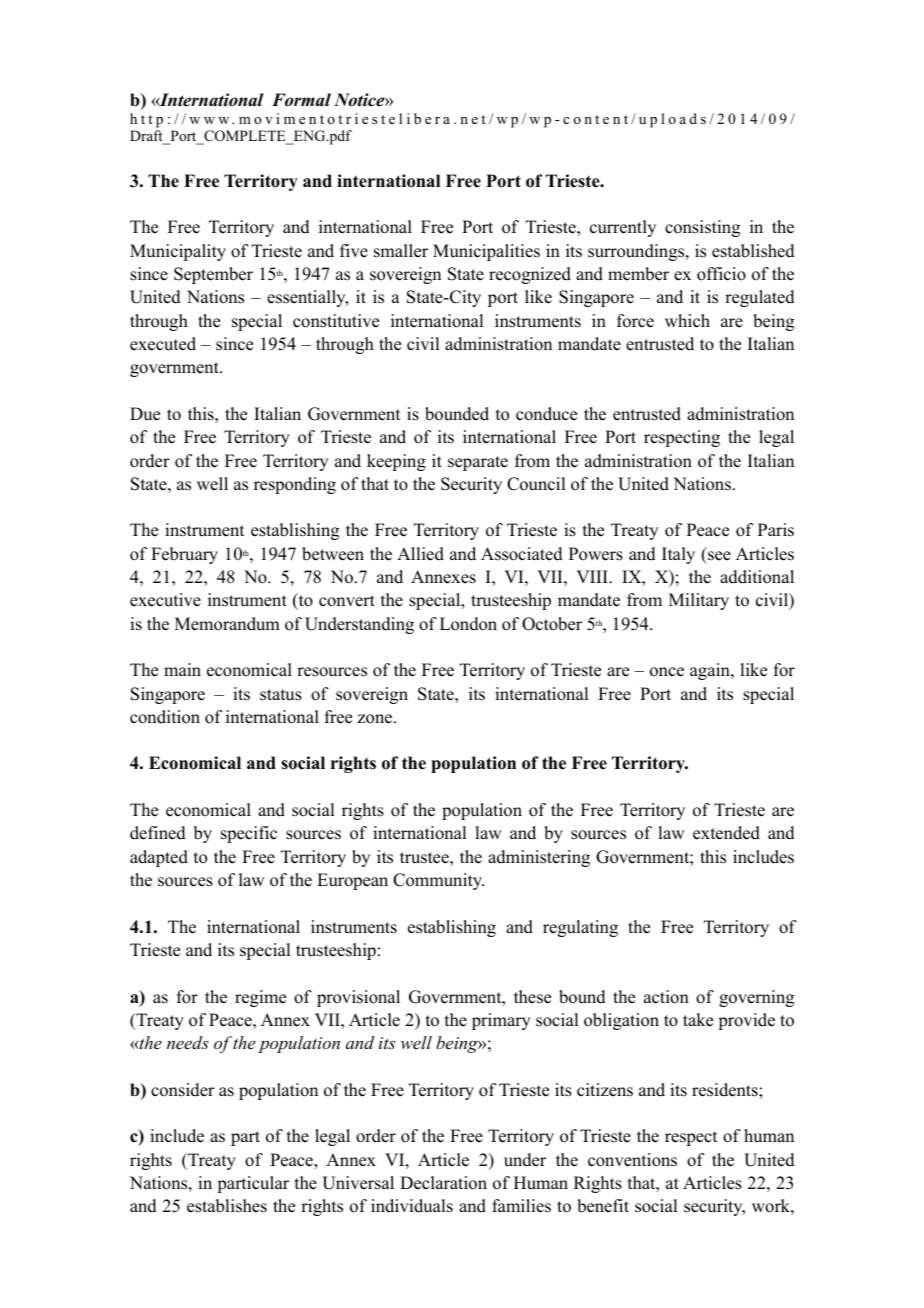  What do you see at coordinates (295, 485) in the document?
I see `responding` at bounding box center [295, 485].
